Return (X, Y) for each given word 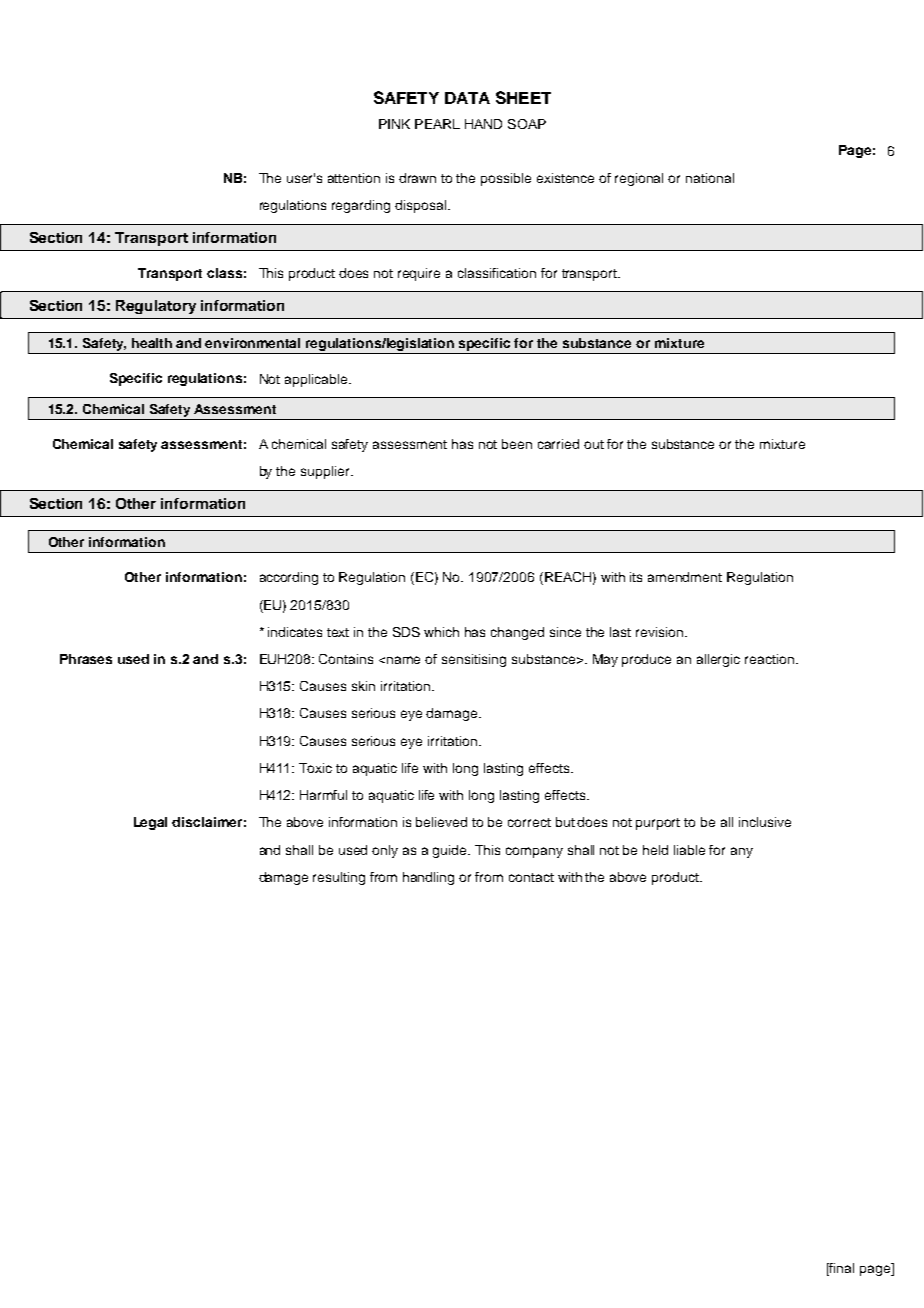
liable (689, 850)
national (710, 178)
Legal (150, 823)
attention (354, 178)
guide (451, 851)
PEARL (437, 124)
